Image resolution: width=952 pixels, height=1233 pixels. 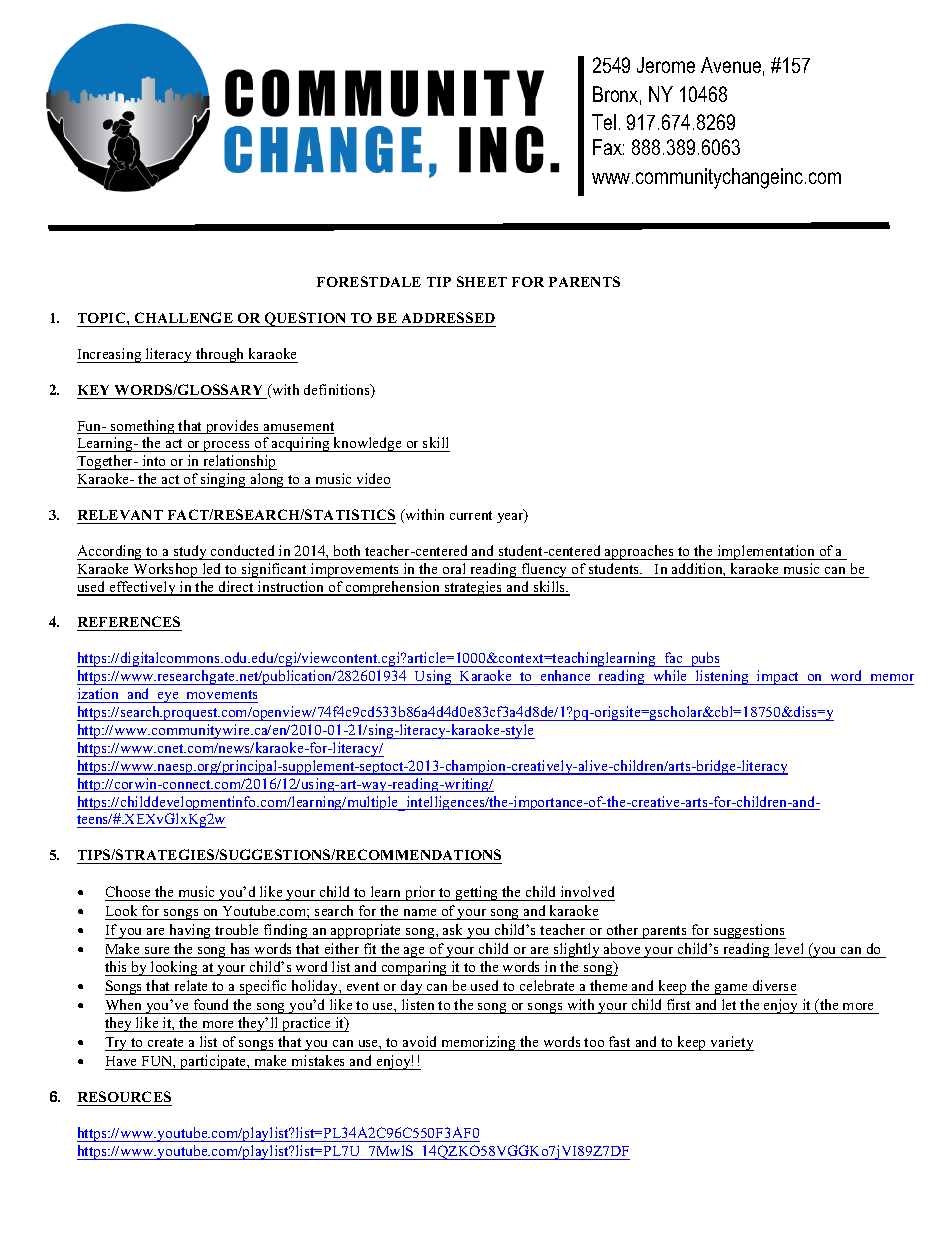 What do you see at coordinates (142, 588) in the screenshot?
I see `effectively` at bounding box center [142, 588].
